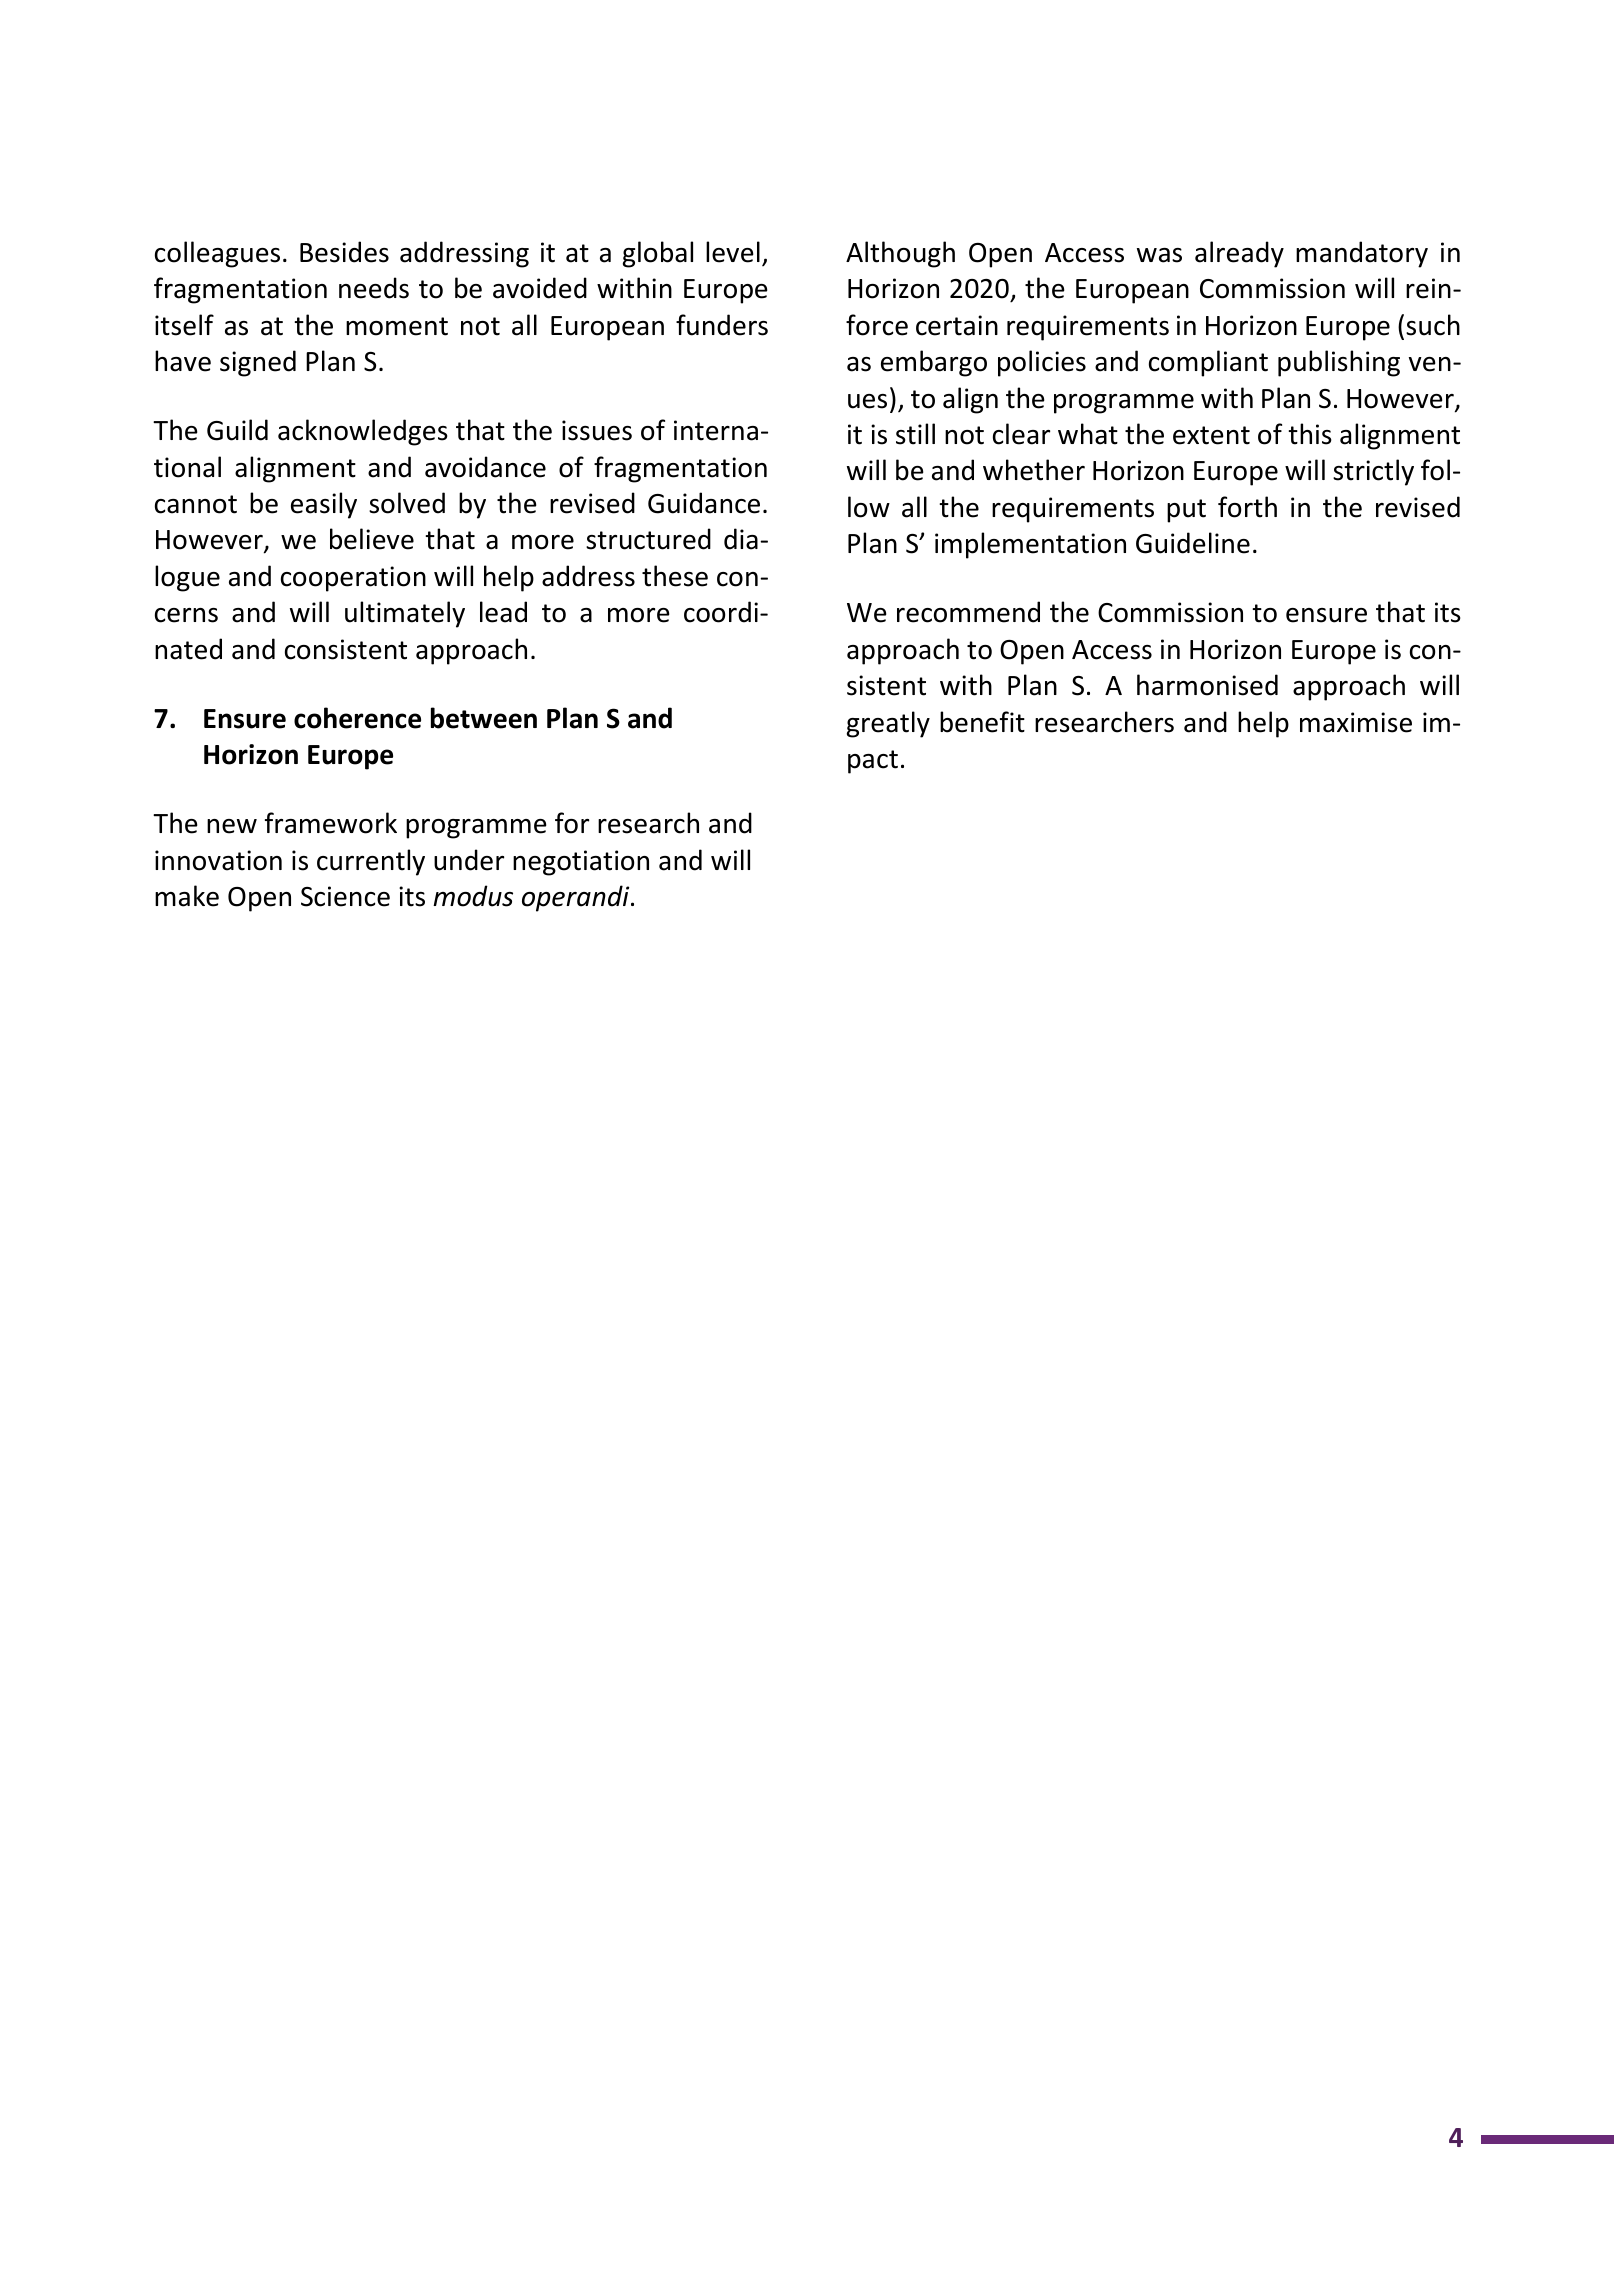  I want to click on maximise, so click(1356, 722).
